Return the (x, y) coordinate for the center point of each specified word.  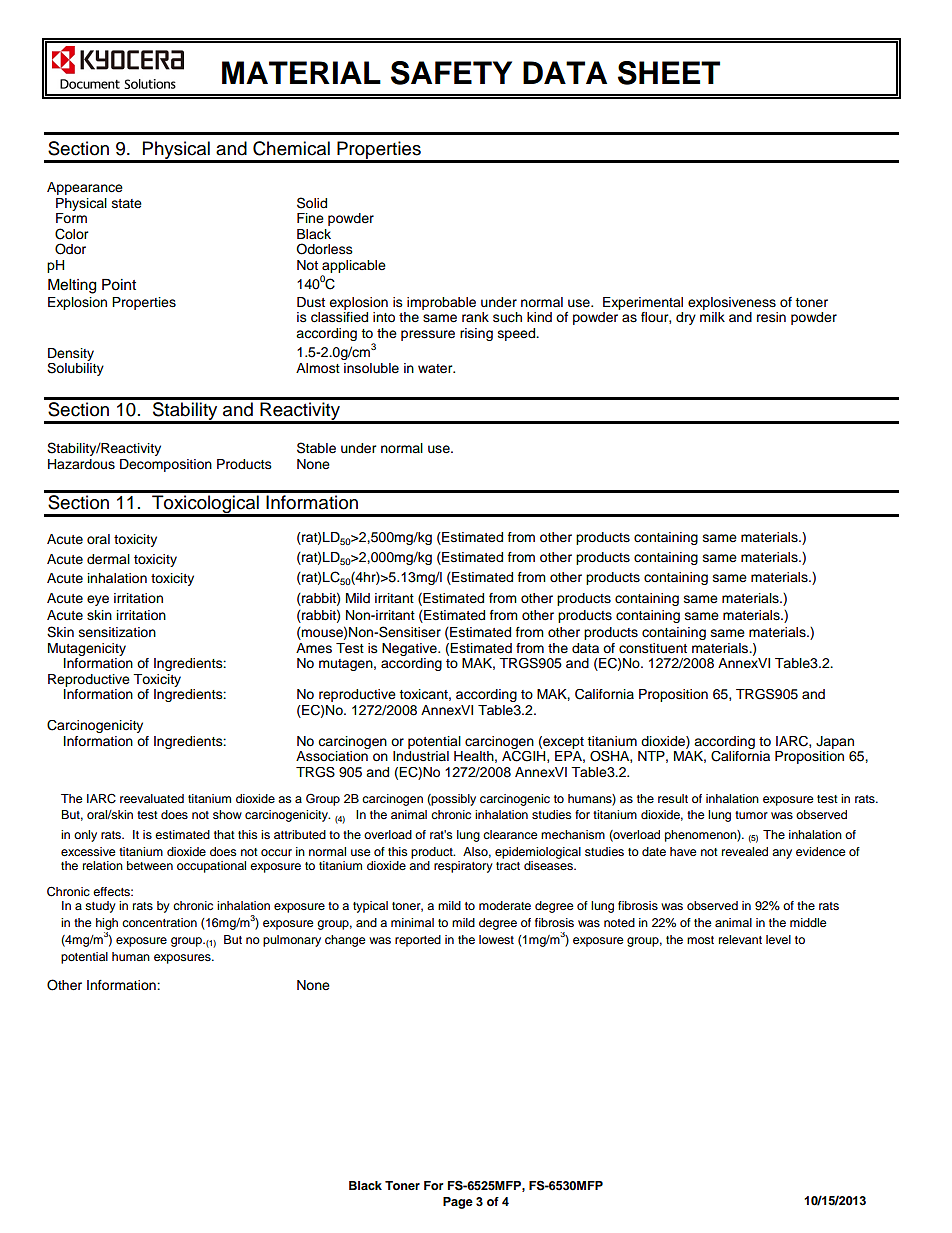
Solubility (75, 369)
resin (771, 317)
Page (458, 1203)
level (778, 939)
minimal (412, 922)
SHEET (669, 73)
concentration (159, 922)
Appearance (85, 188)
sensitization (117, 632)
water (436, 369)
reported (418, 941)
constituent (653, 648)
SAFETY (451, 73)
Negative (410, 649)
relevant (740, 939)
